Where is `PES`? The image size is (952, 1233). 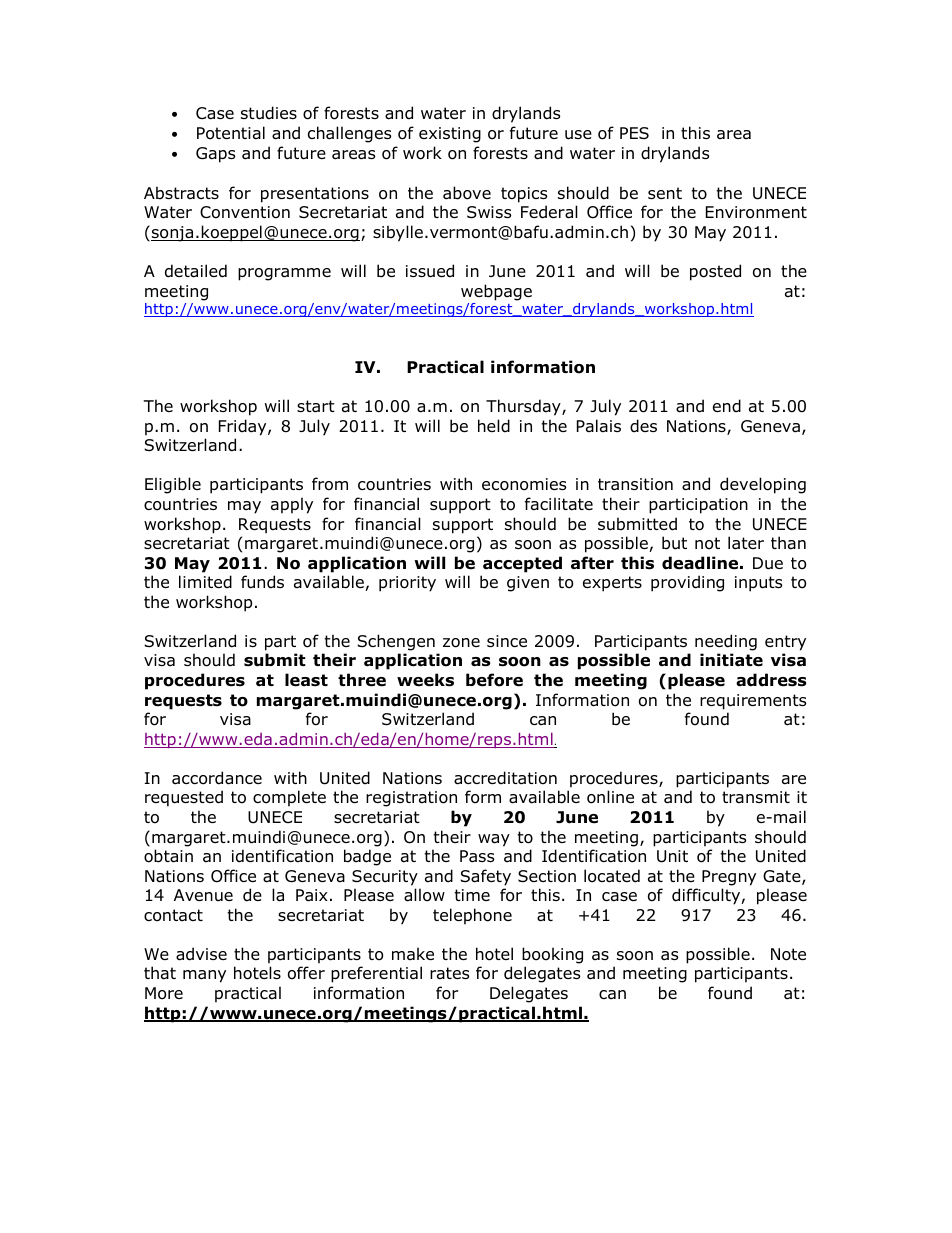 PES is located at coordinates (634, 133).
